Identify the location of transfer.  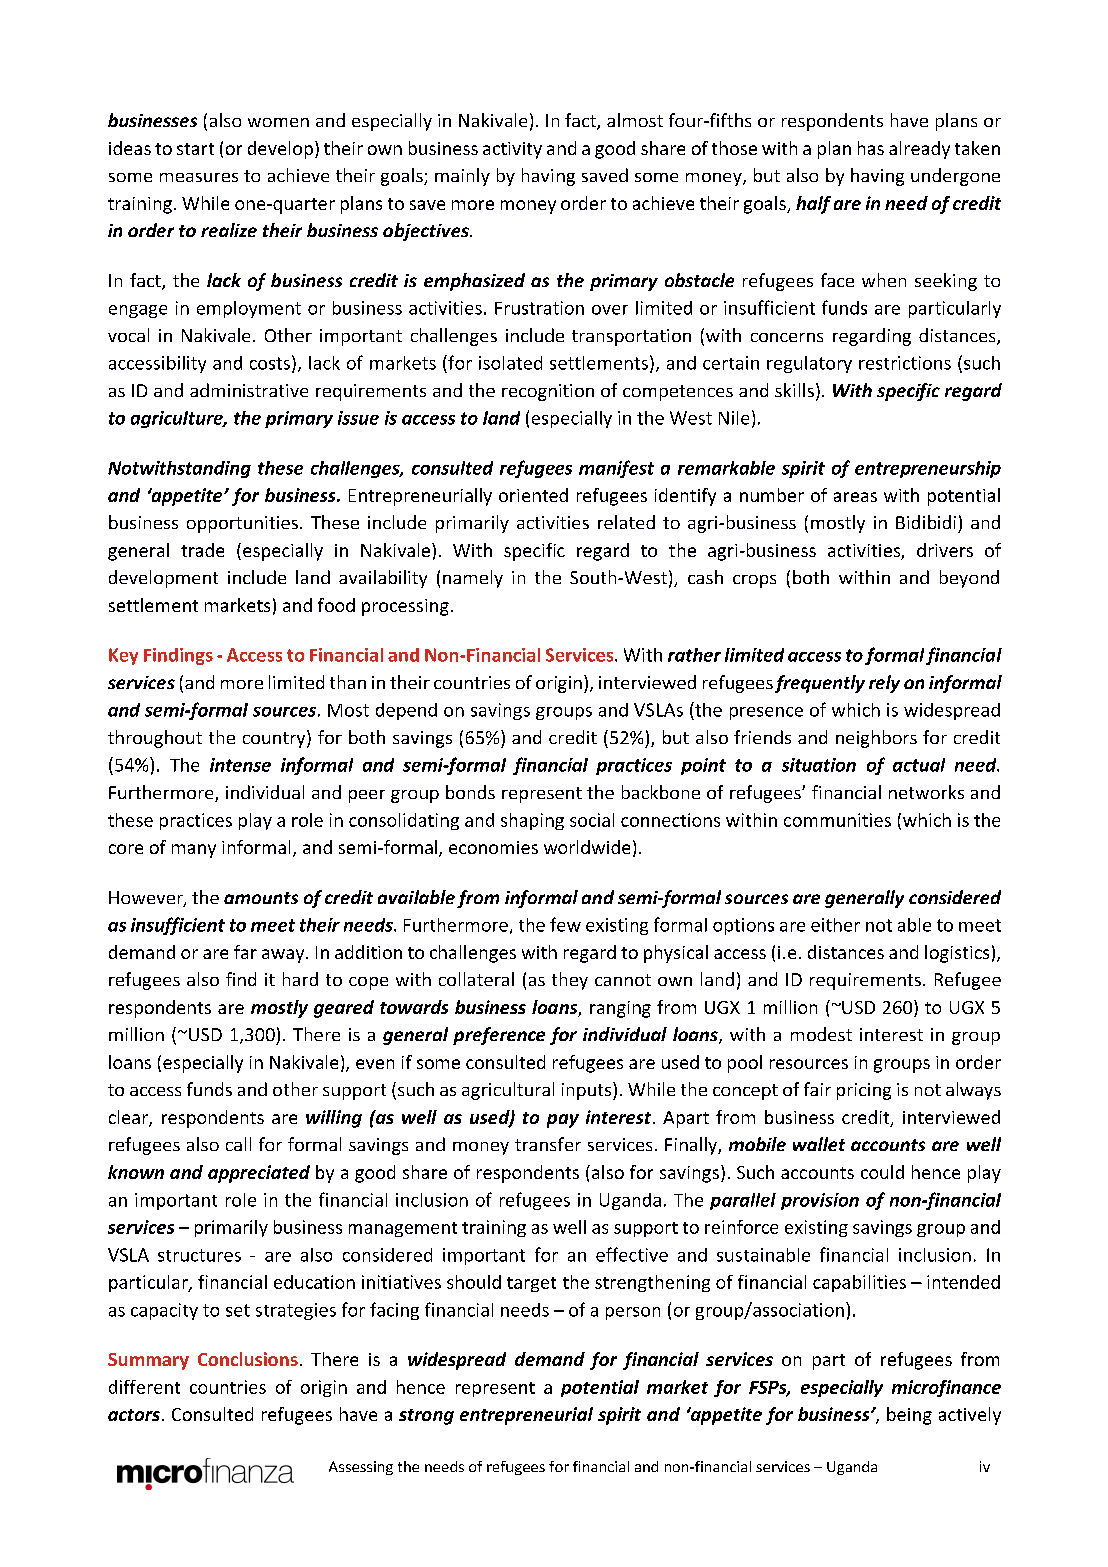
(548, 1144).
